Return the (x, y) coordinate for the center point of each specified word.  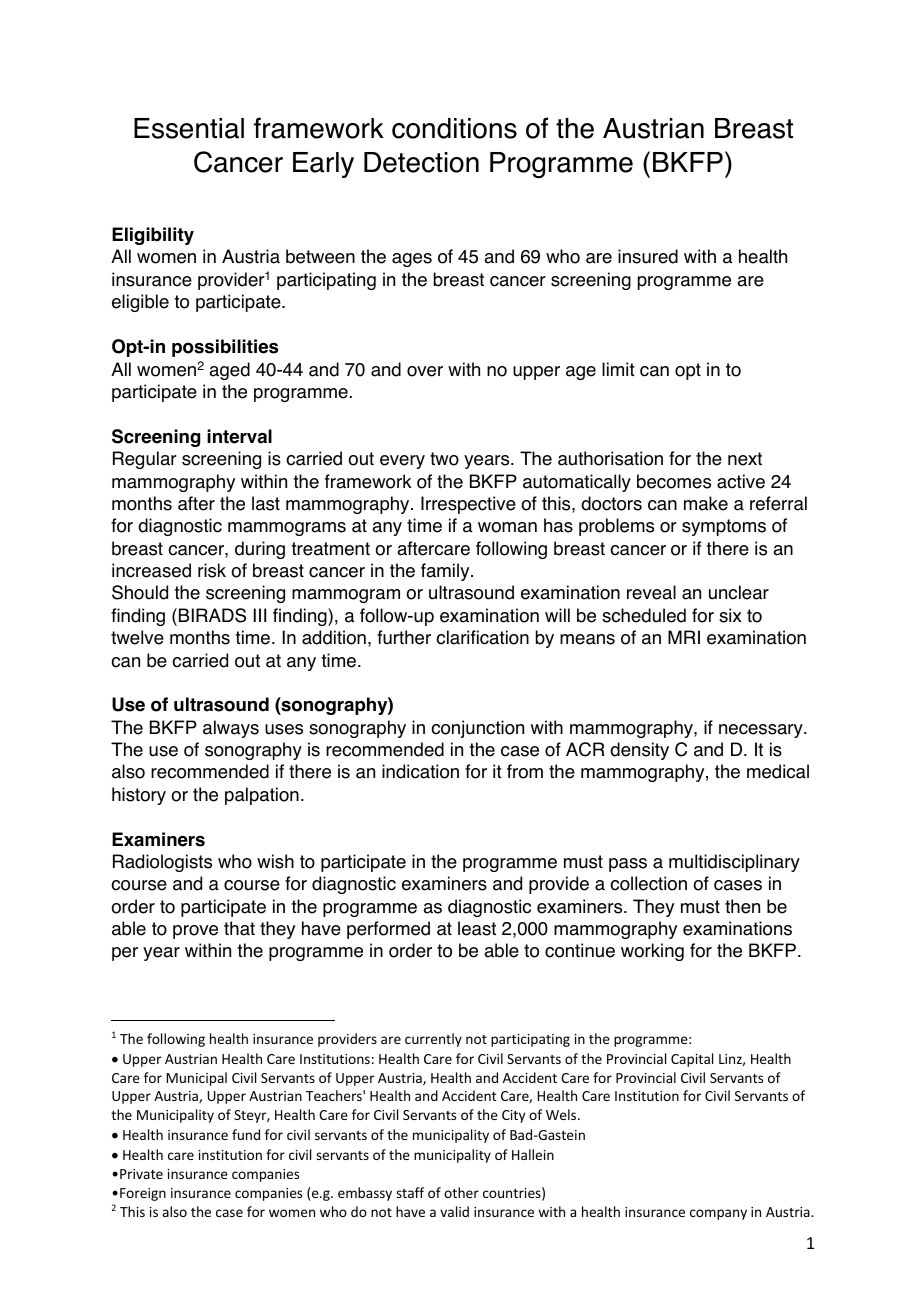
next (745, 459)
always (231, 729)
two (444, 459)
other (461, 1192)
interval (239, 436)
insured (648, 256)
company (718, 1214)
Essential (189, 128)
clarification (482, 637)
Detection (421, 162)
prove (195, 932)
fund (246, 1134)
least (477, 928)
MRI (684, 637)
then (742, 906)
